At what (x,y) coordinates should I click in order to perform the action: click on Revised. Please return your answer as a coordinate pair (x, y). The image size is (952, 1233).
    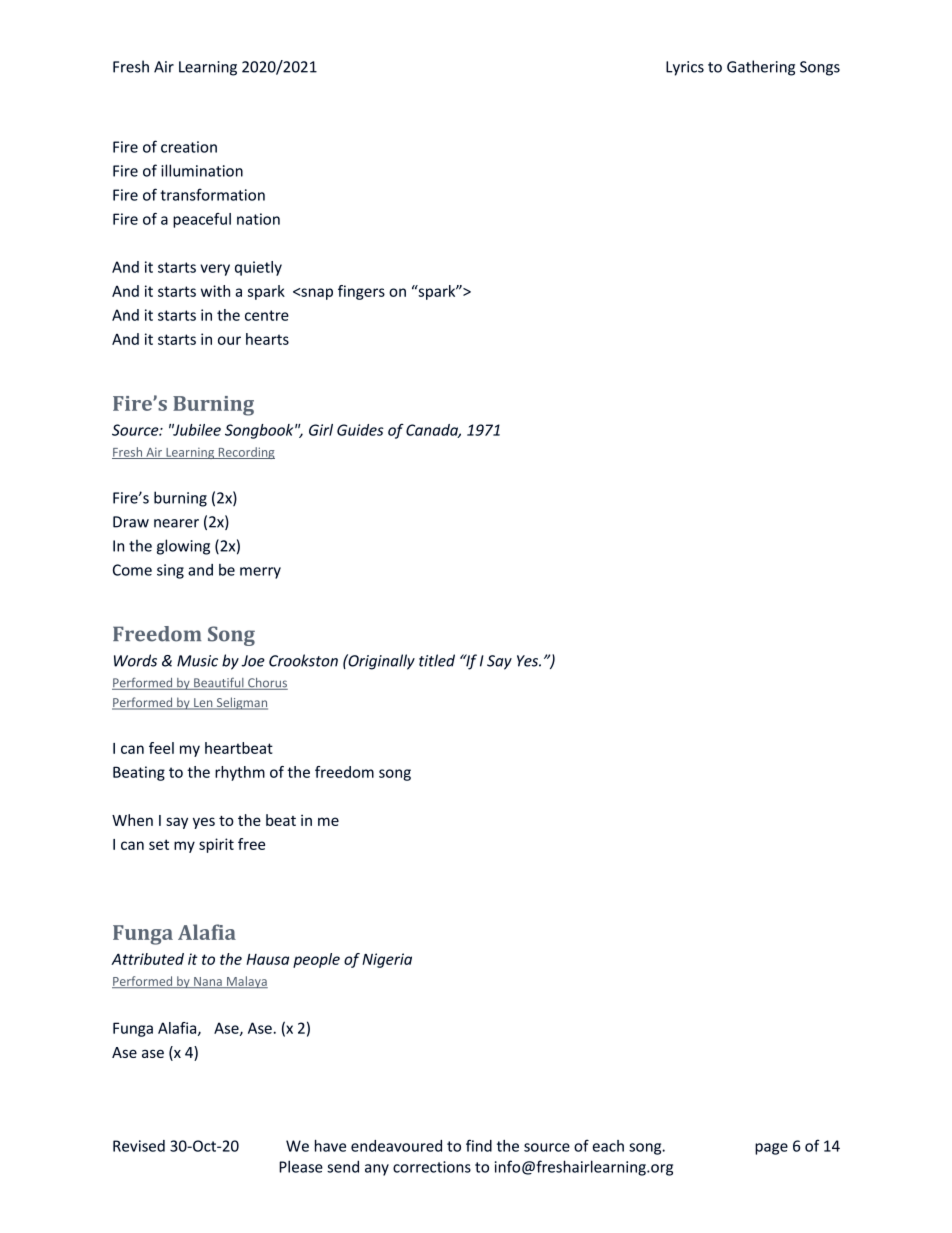
    Looking at the image, I should click on (139, 1146).
